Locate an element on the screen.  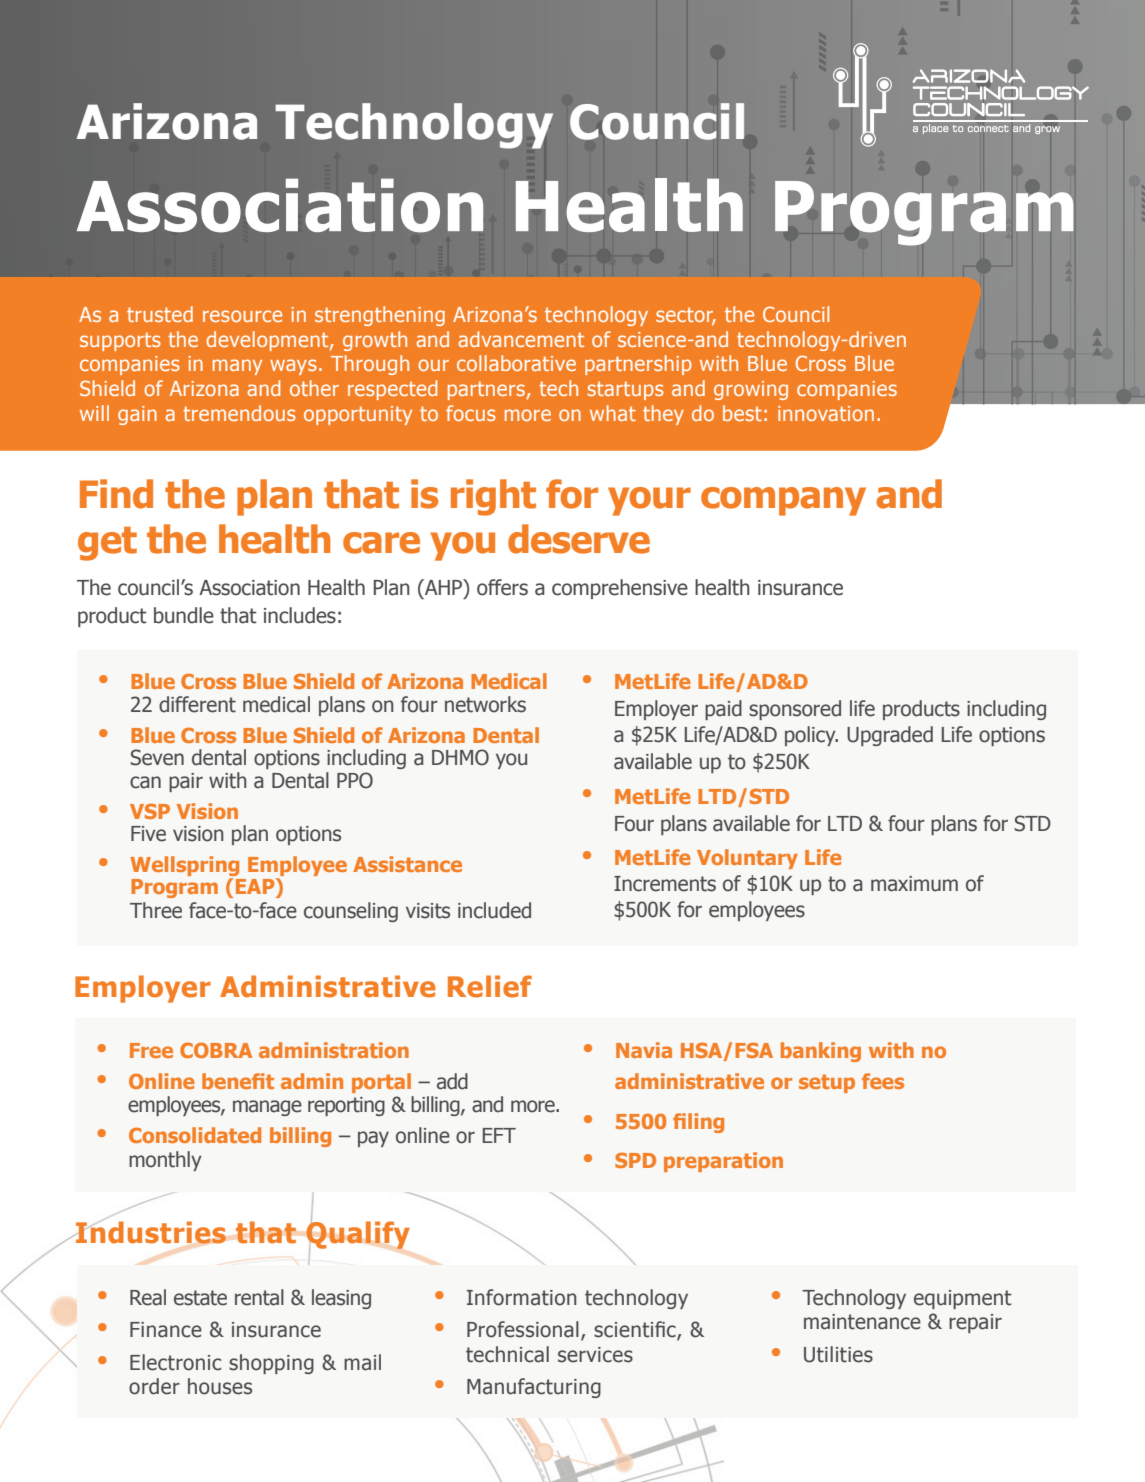
Professional is located at coordinates (523, 1329).
